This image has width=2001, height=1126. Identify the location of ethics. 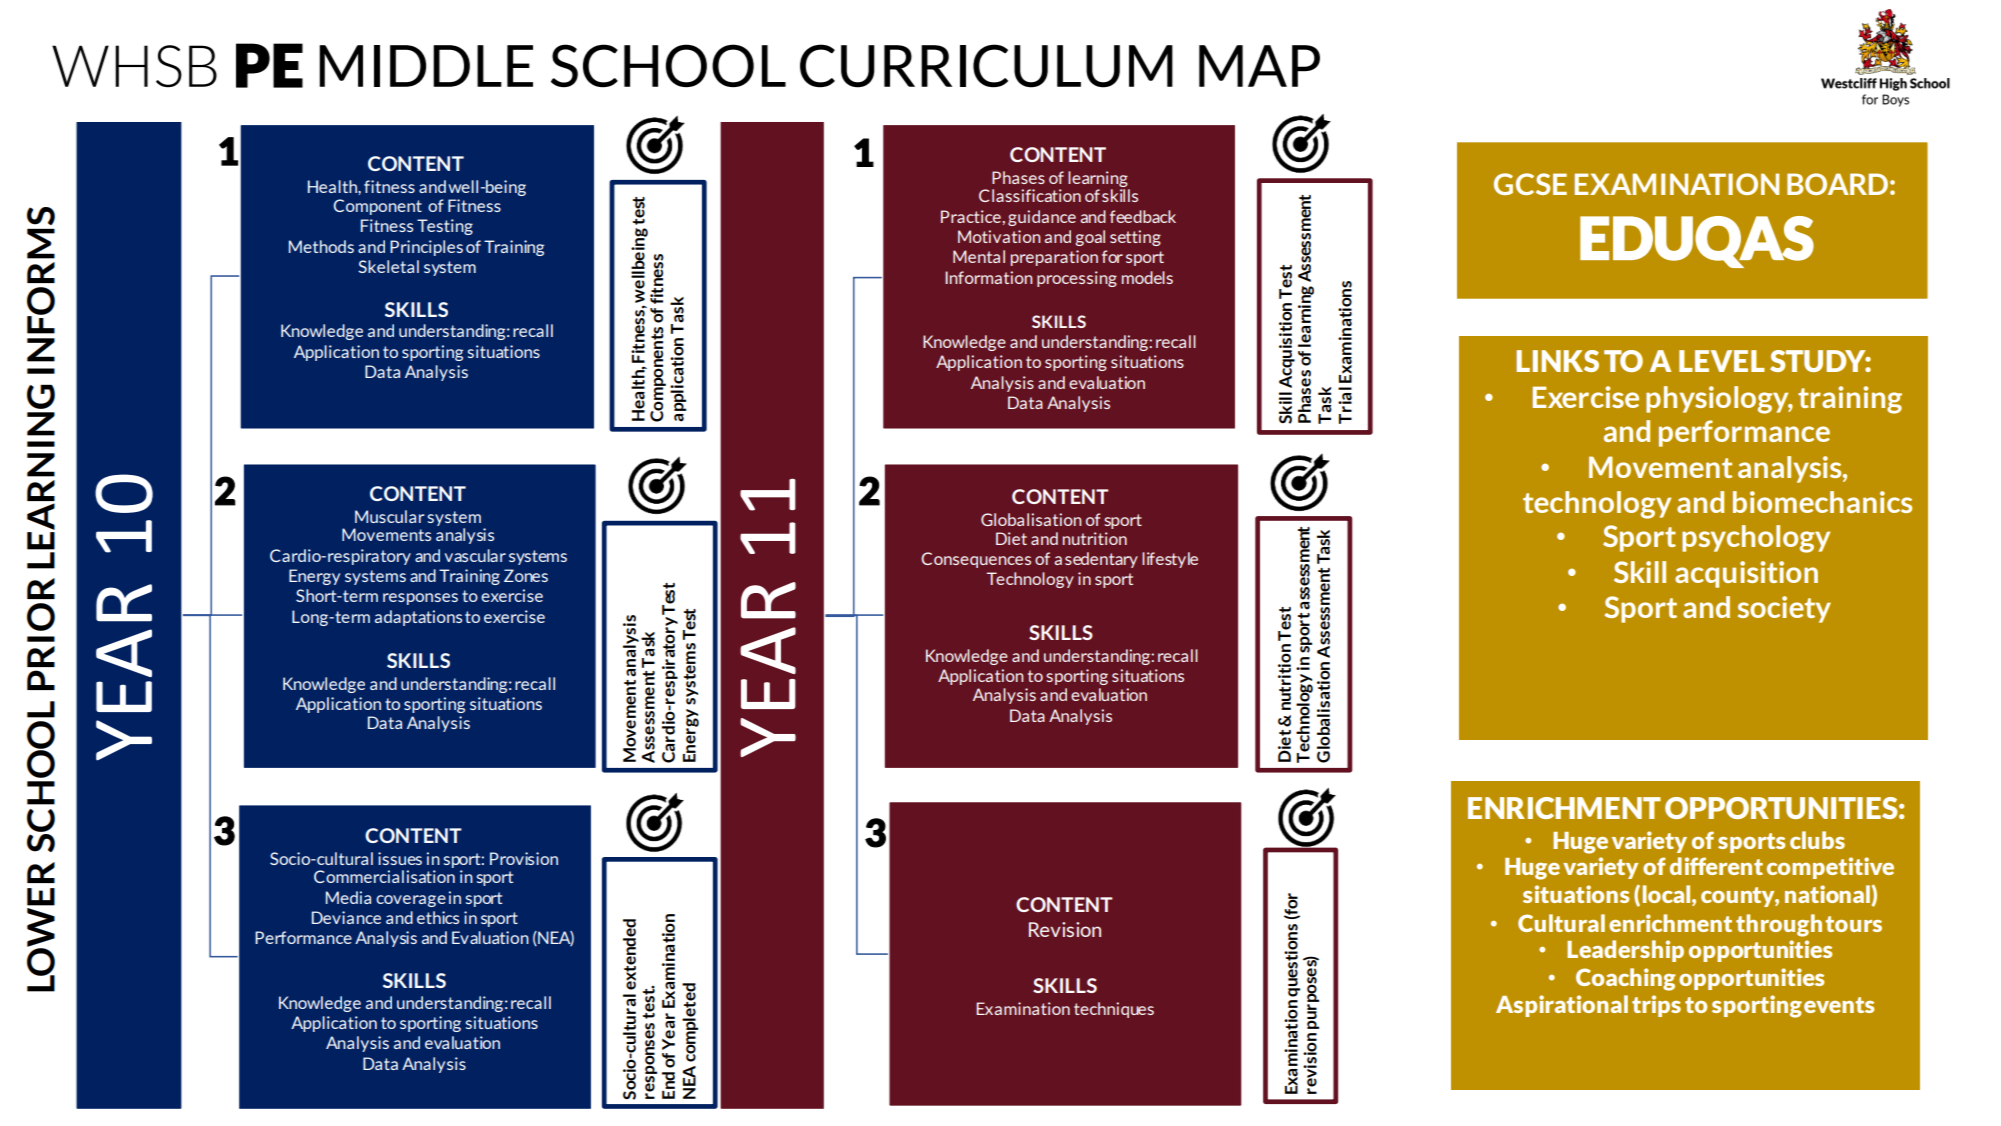
(438, 917).
